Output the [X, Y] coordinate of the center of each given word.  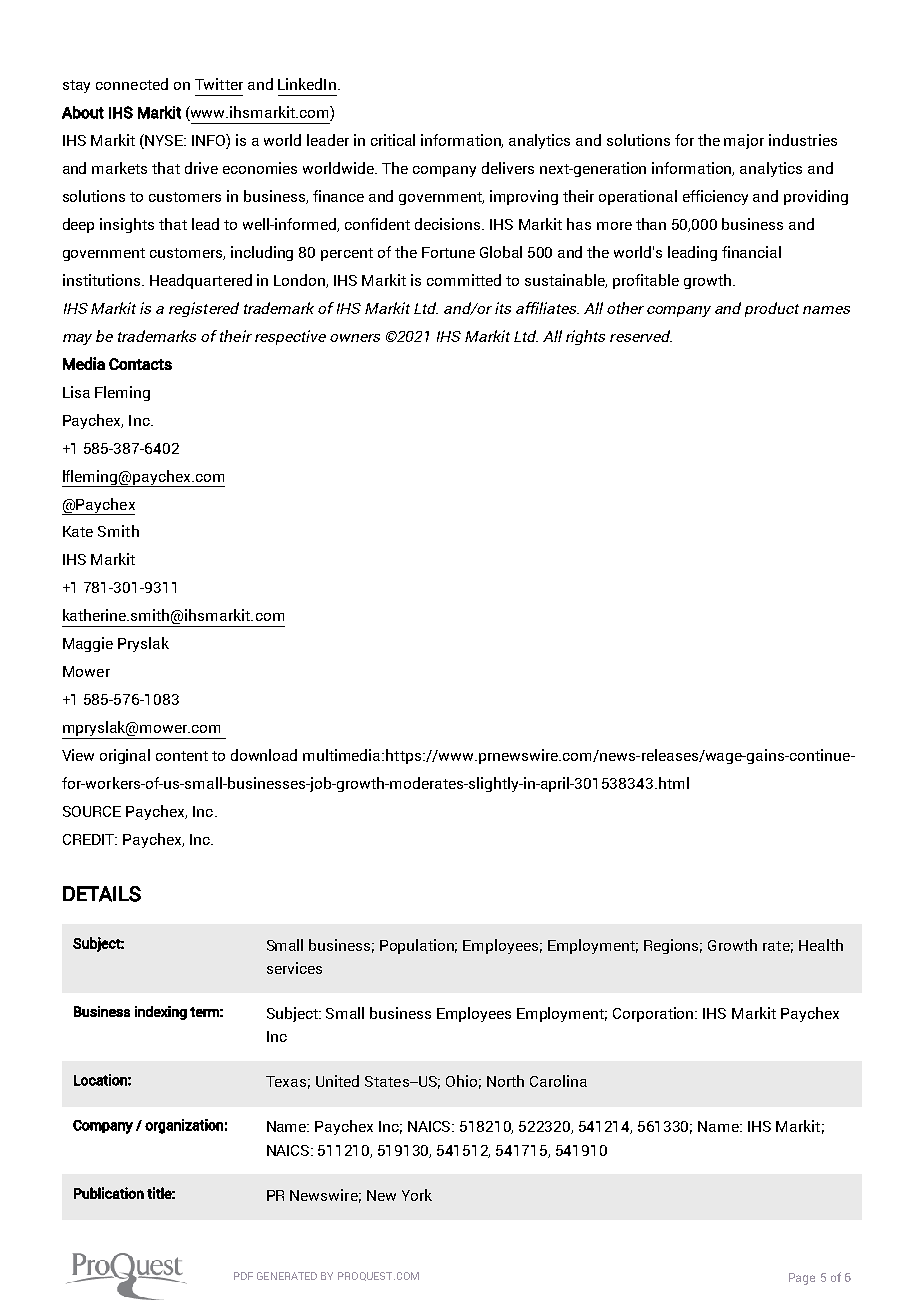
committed [464, 280]
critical [393, 140]
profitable [646, 281]
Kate [78, 531]
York [417, 1195]
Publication [109, 1193]
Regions [673, 946]
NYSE [165, 140]
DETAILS [102, 894]
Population [418, 946]
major [744, 141]
